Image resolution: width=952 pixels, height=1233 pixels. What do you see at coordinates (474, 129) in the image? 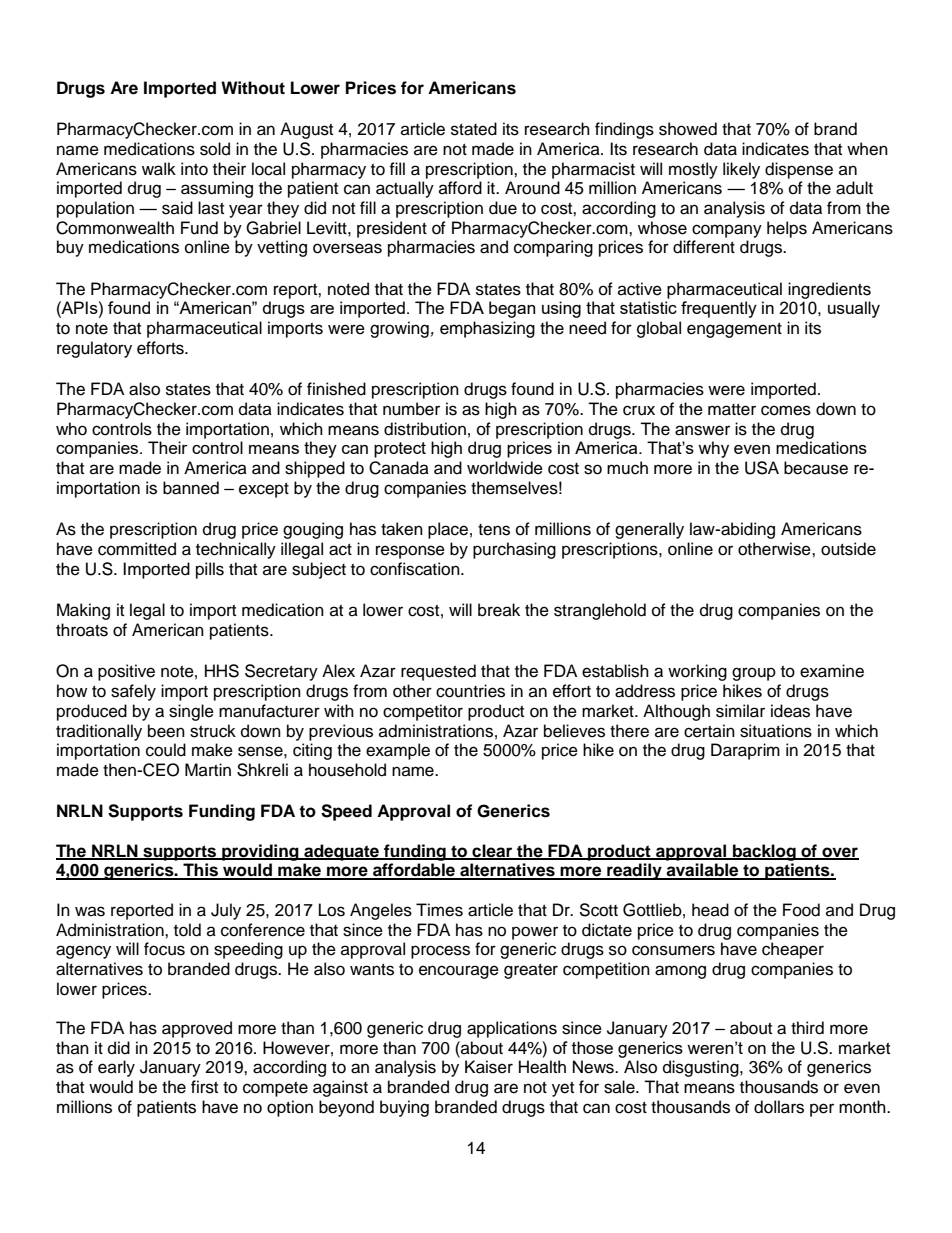
I see `stated` at bounding box center [474, 129].
